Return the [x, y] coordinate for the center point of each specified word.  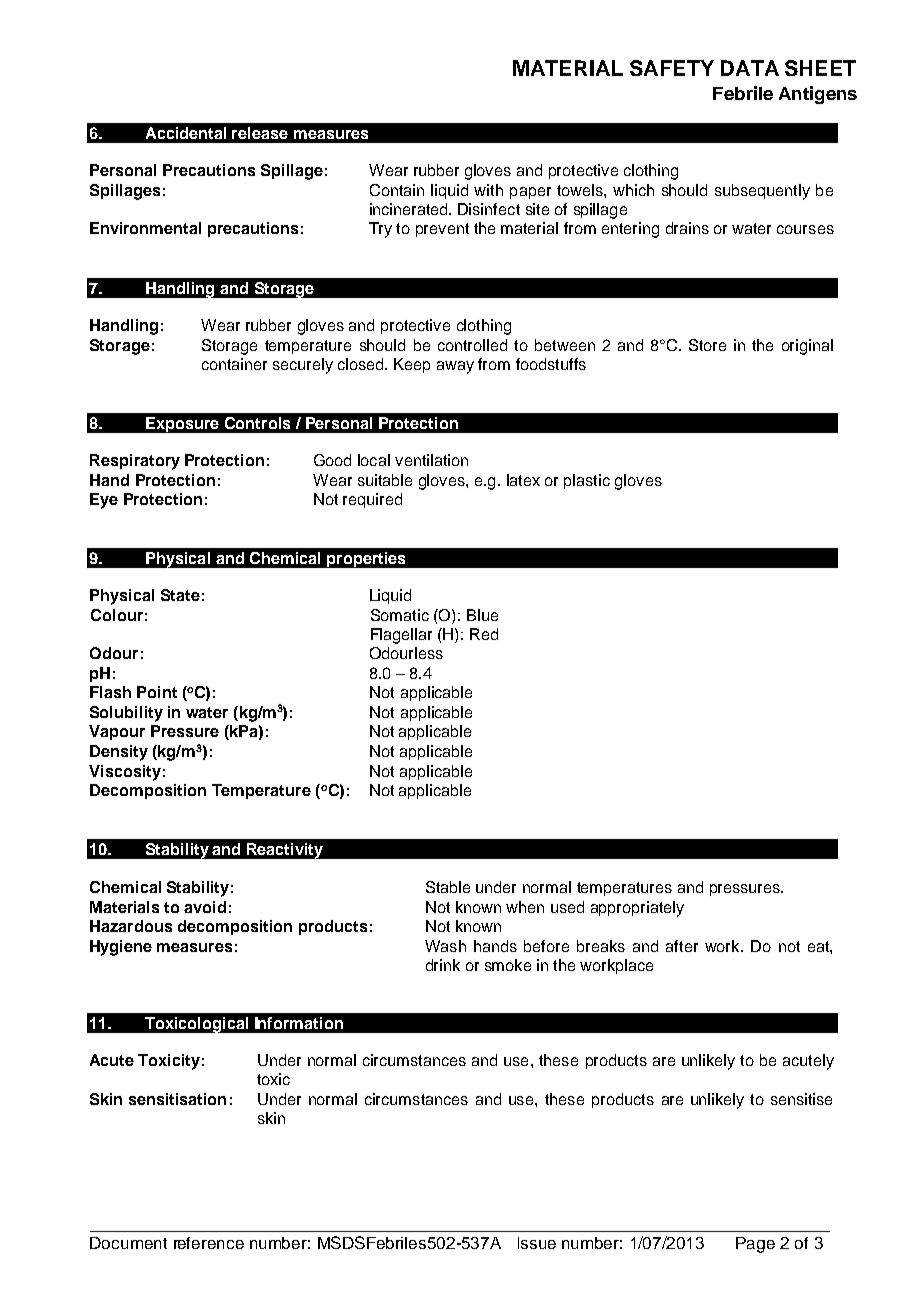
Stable [448, 887]
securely [303, 366]
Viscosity [125, 773]
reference [209, 1243]
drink [443, 965]
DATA [750, 68]
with [488, 190]
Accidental [186, 133]
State [180, 595]
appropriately [637, 909]
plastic [587, 481]
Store [707, 345]
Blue [482, 615]
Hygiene [121, 948]
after [682, 946]
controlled [472, 345]
